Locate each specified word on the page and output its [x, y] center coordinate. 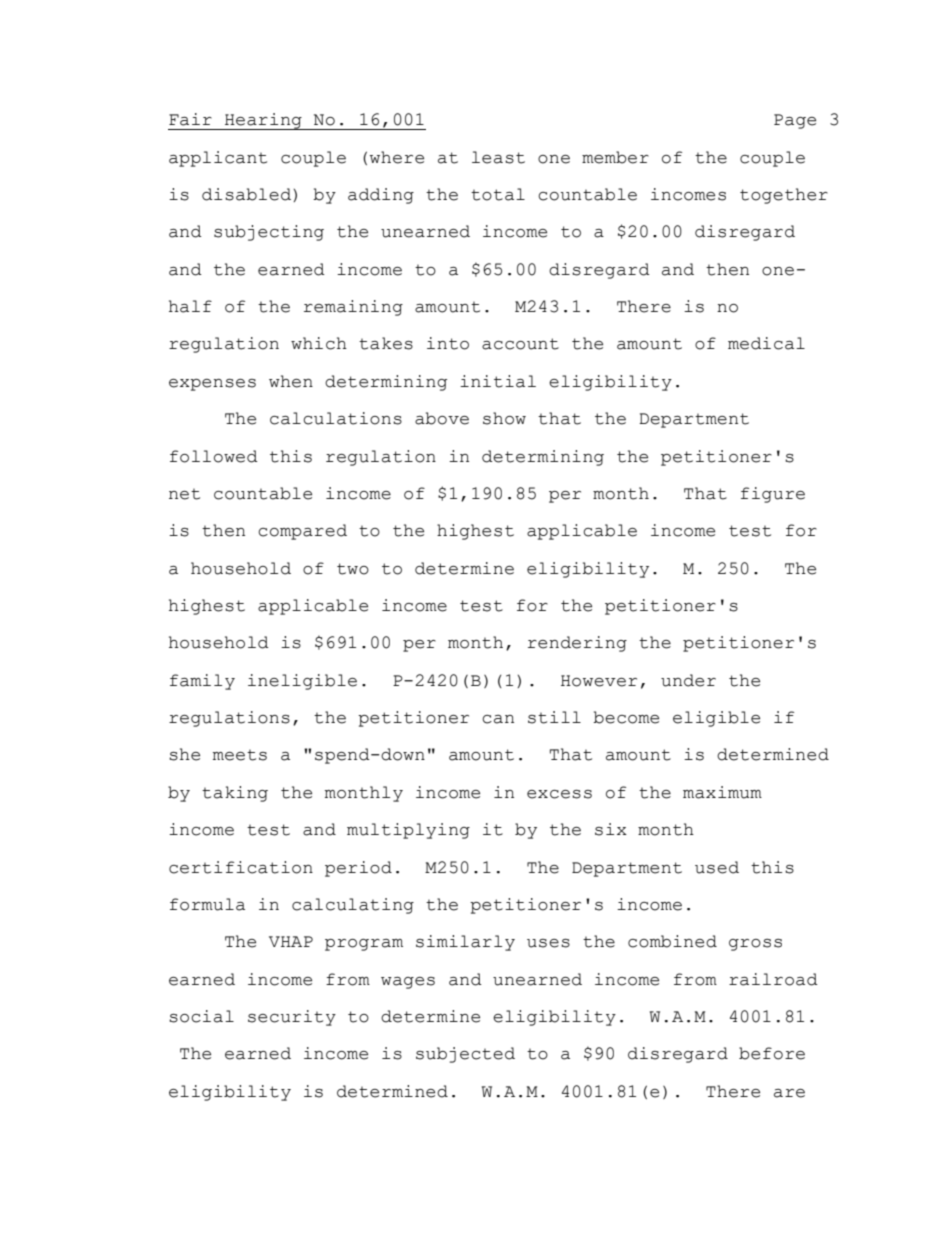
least [498, 157]
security [292, 1018]
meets [240, 755]
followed [214, 456]
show [504, 418]
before [772, 1053]
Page [795, 121]
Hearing [263, 121]
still [554, 717]
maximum [722, 792]
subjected [465, 1055]
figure [773, 495]
